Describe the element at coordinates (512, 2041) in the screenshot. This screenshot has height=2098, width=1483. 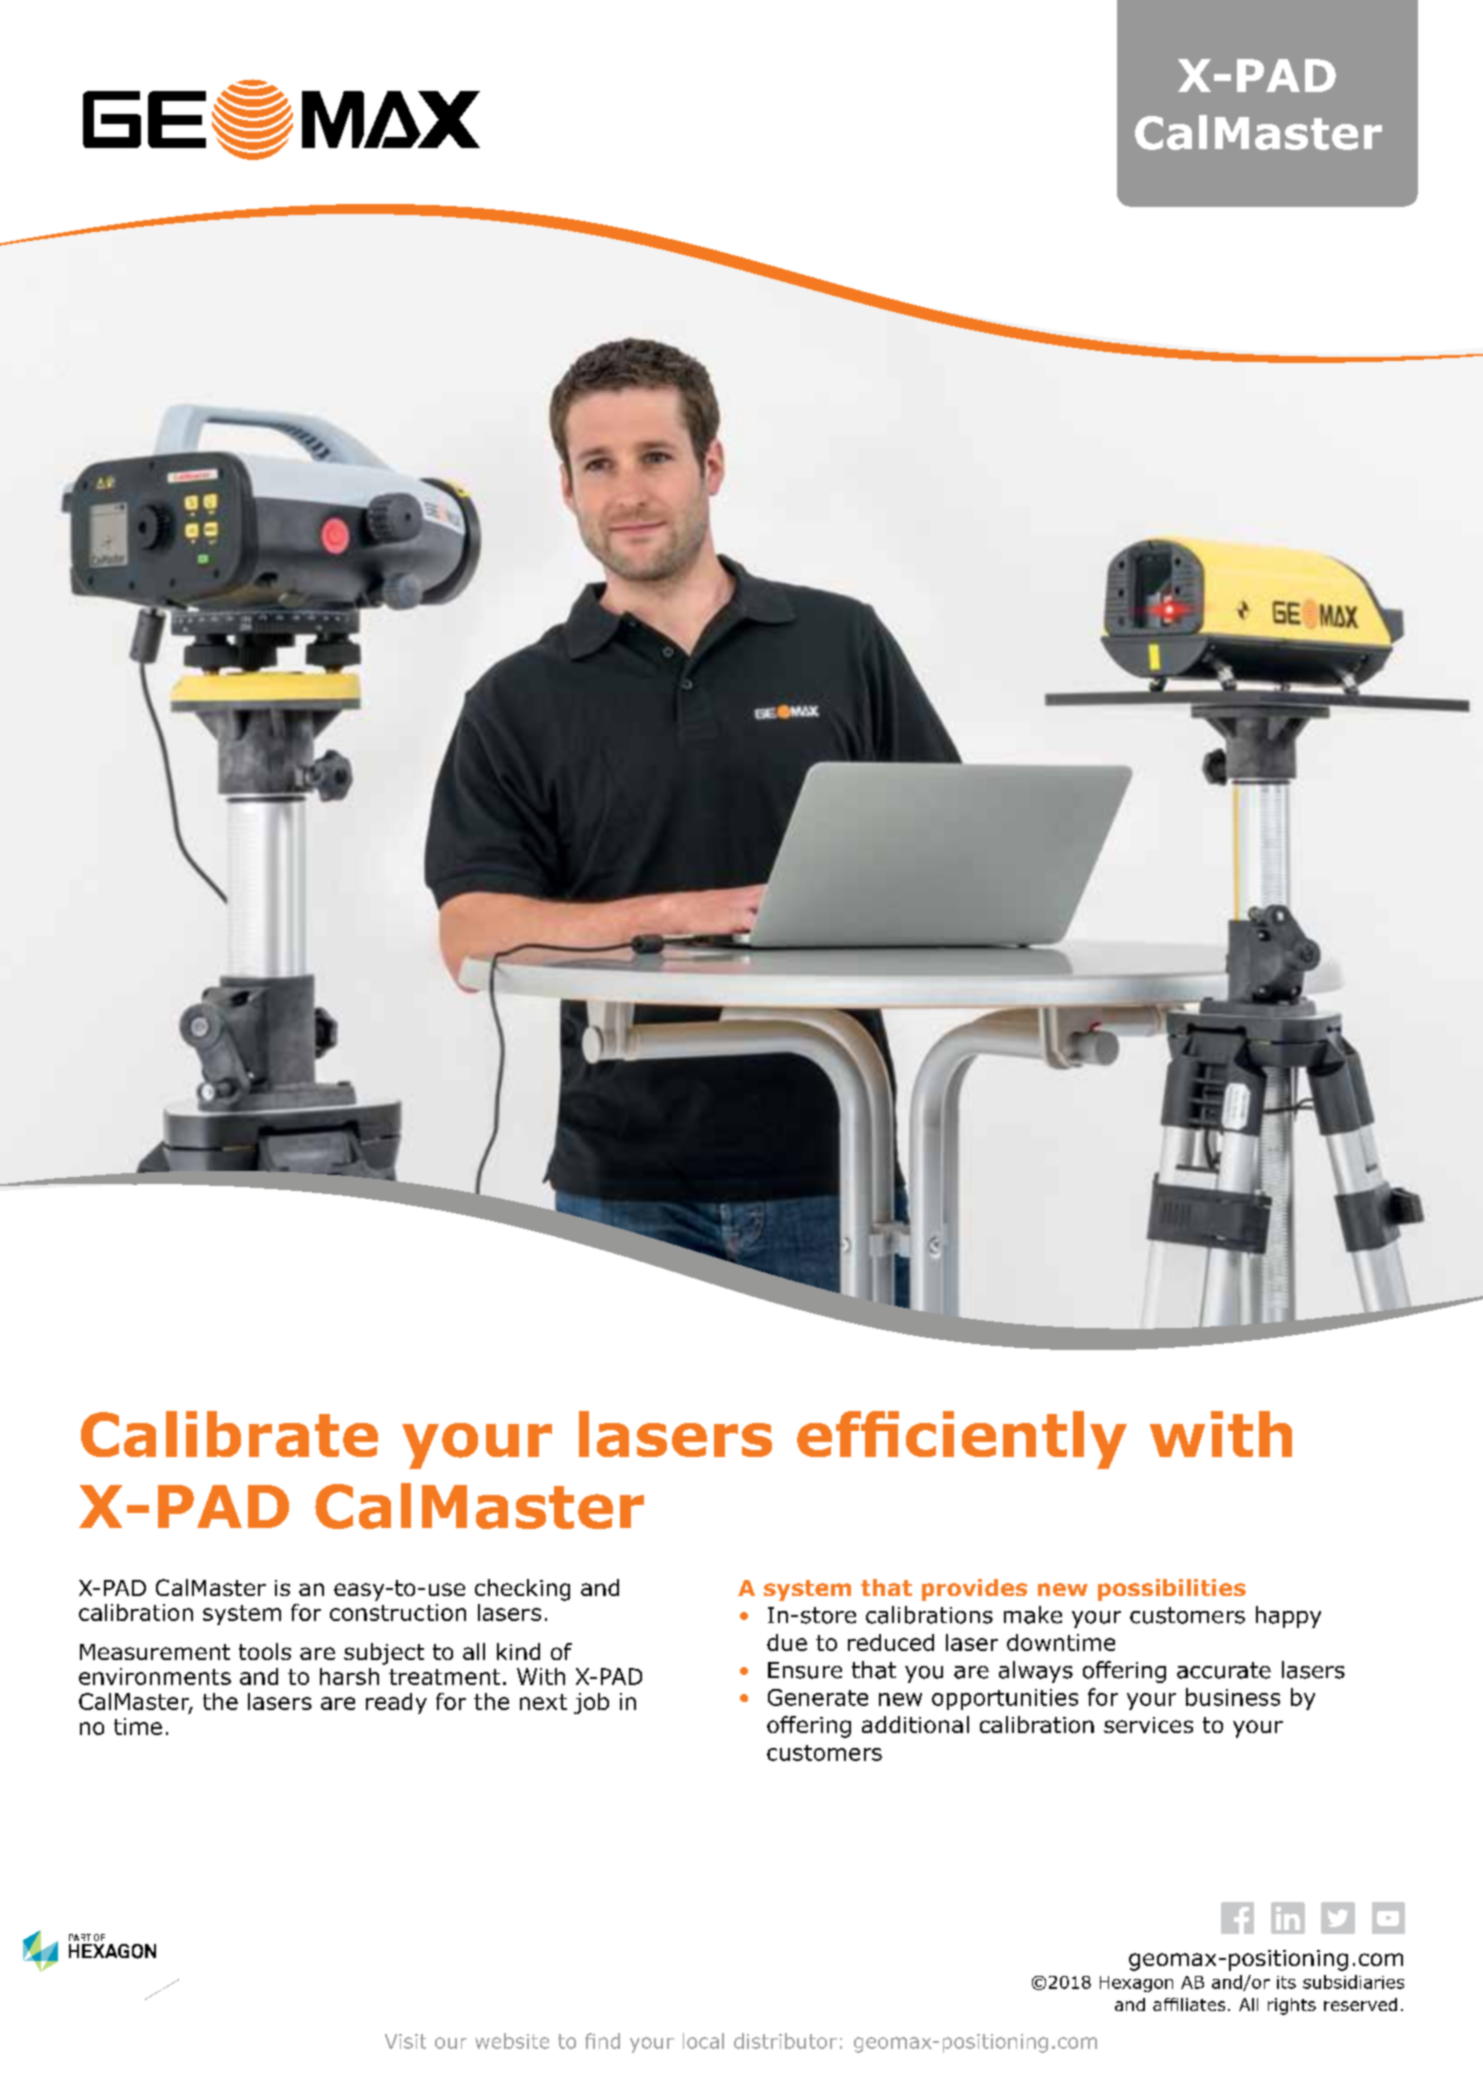
I see `website` at that location.
